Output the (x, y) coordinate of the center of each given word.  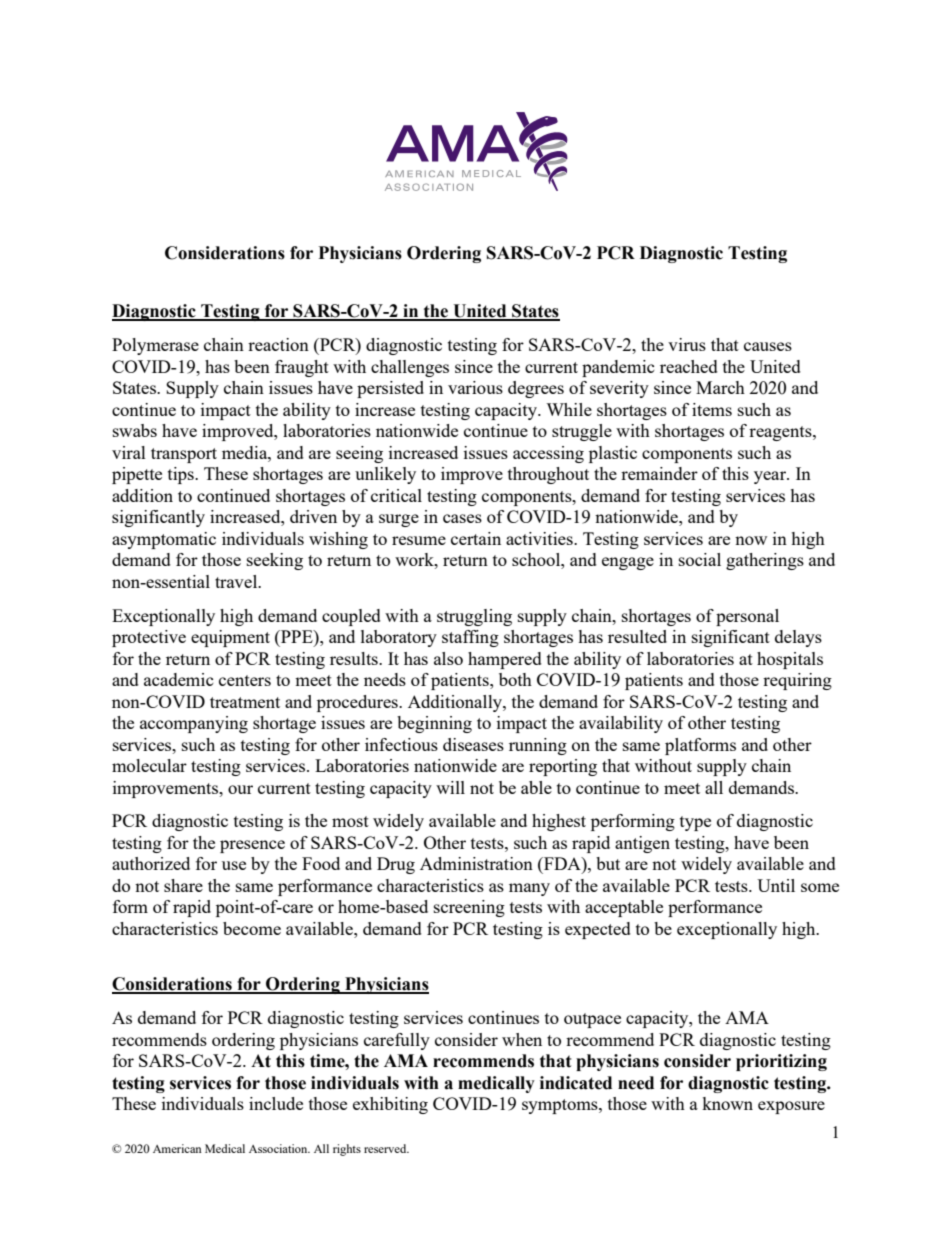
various (475, 387)
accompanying (194, 724)
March (720, 387)
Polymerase (155, 346)
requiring (797, 681)
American (177, 1148)
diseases (473, 744)
